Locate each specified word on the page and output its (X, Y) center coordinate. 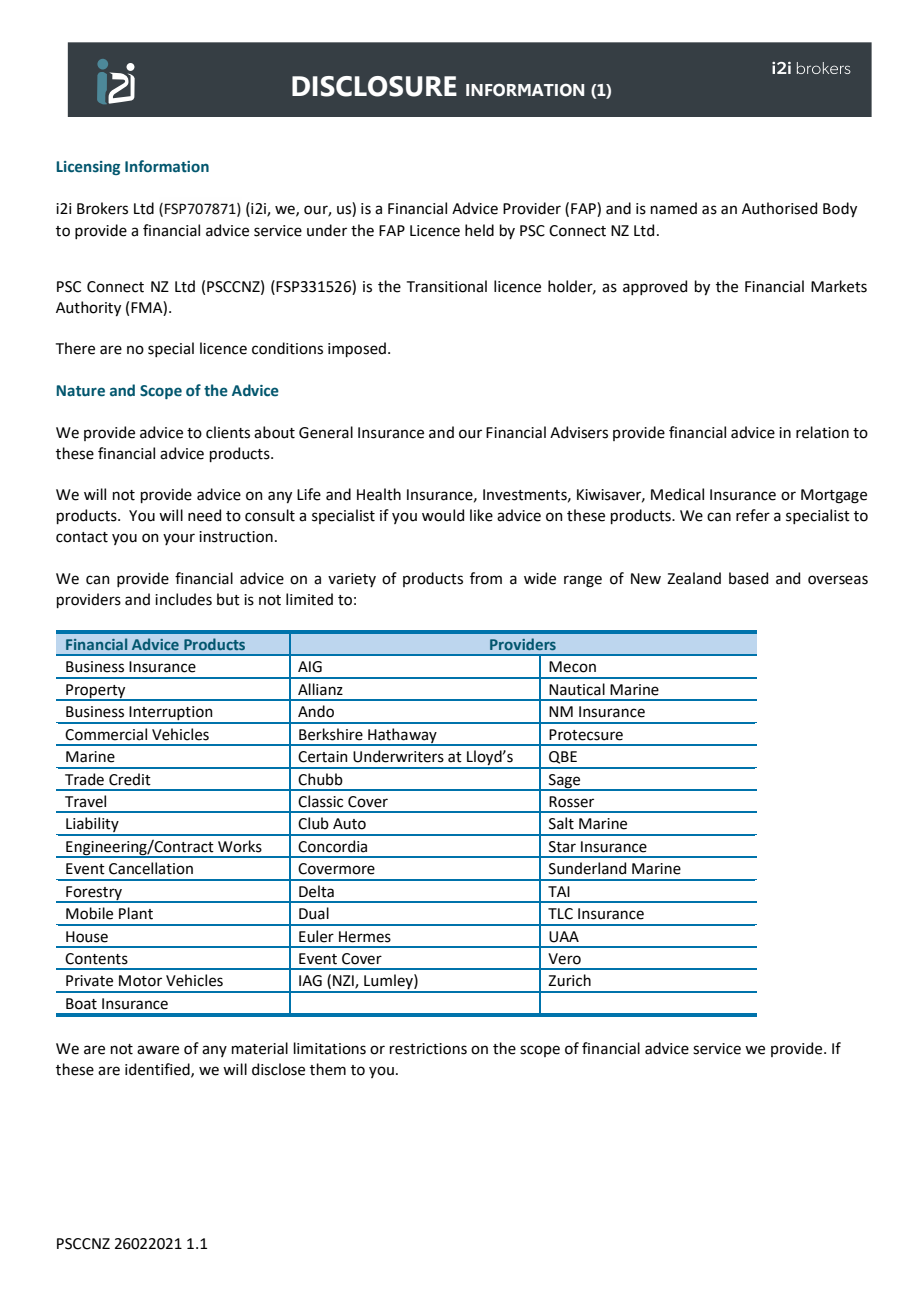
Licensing (88, 168)
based (748, 578)
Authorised (779, 208)
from (486, 578)
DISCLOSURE (374, 86)
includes (183, 599)
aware (158, 1050)
